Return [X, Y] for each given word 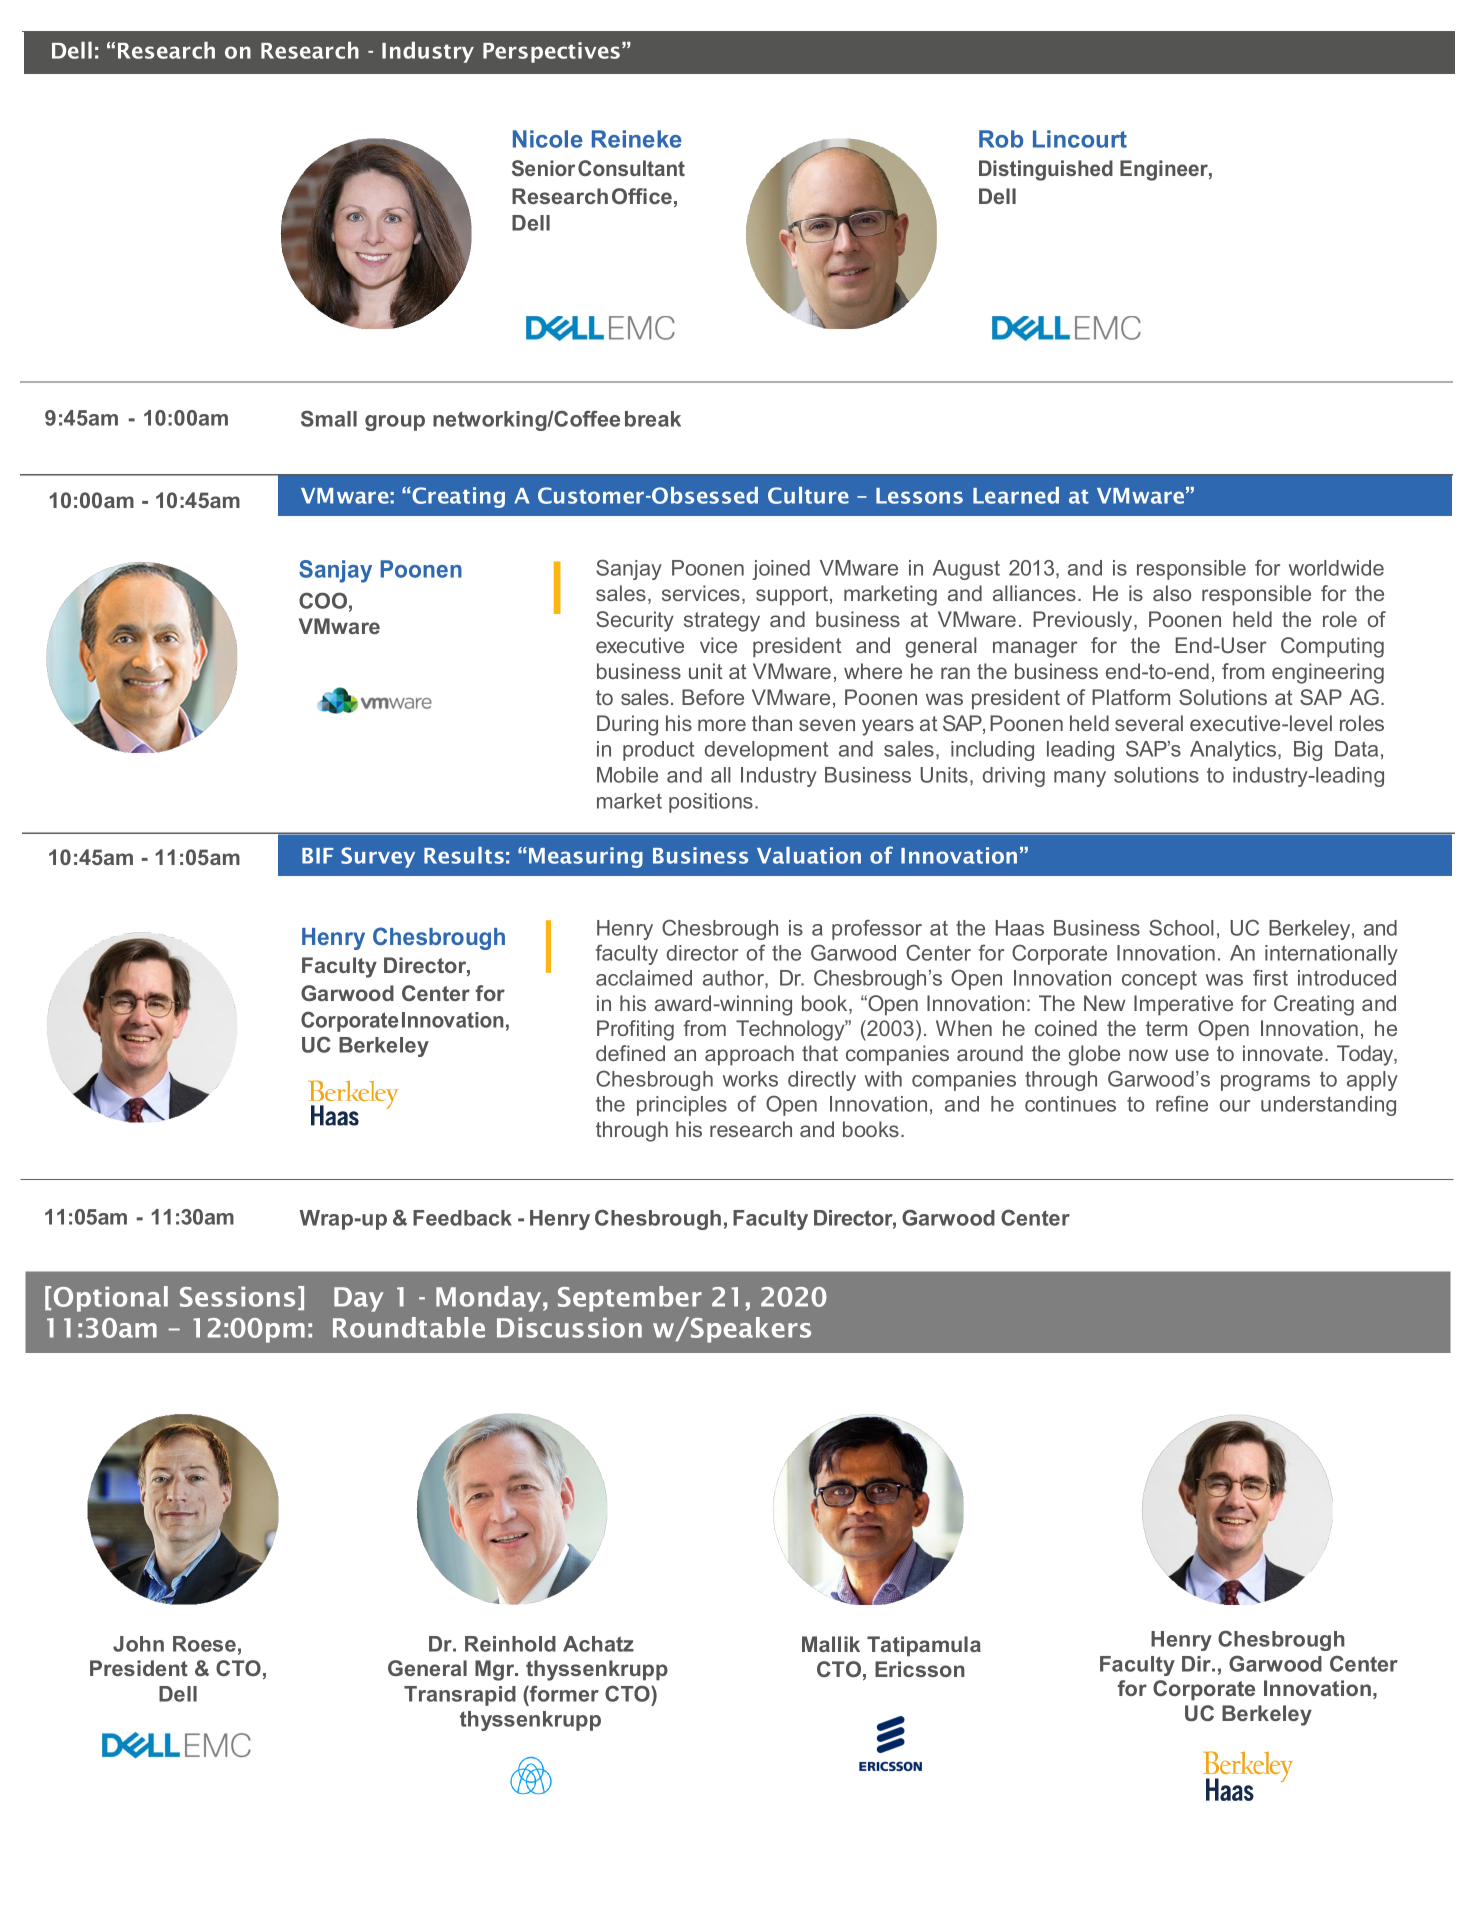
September [630, 1299]
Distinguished [1046, 170]
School [1181, 927]
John [138, 1644]
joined [781, 570]
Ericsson [920, 1669]
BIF [318, 856]
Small [329, 418]
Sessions [237, 1296]
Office [642, 196]
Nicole [548, 139]
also [1172, 593]
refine [1182, 1103]
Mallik [831, 1644]
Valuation [809, 855]
